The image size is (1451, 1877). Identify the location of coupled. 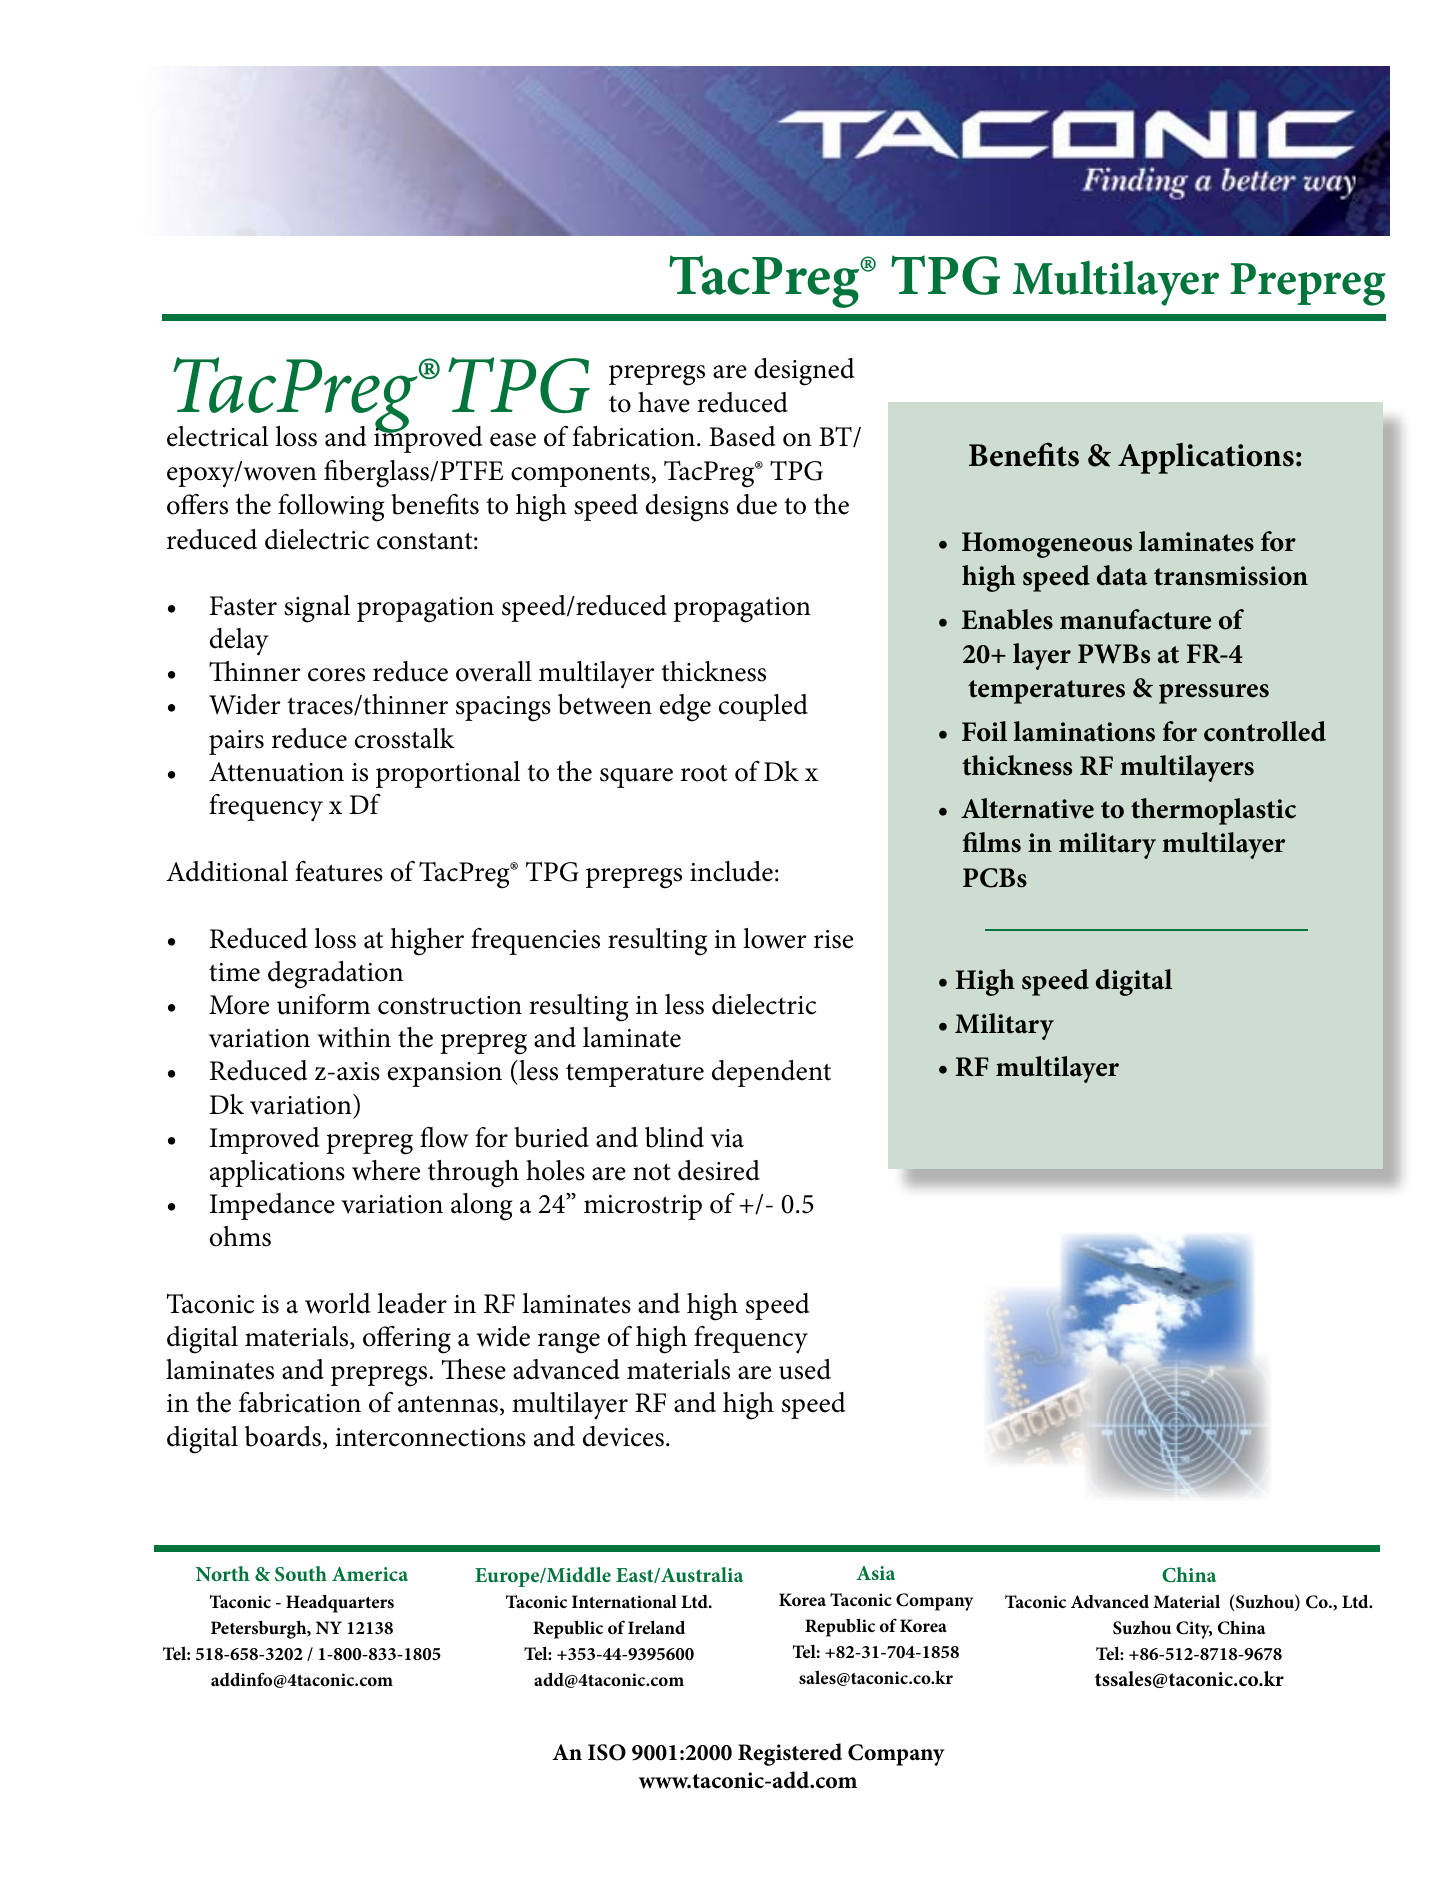
(763, 707).
